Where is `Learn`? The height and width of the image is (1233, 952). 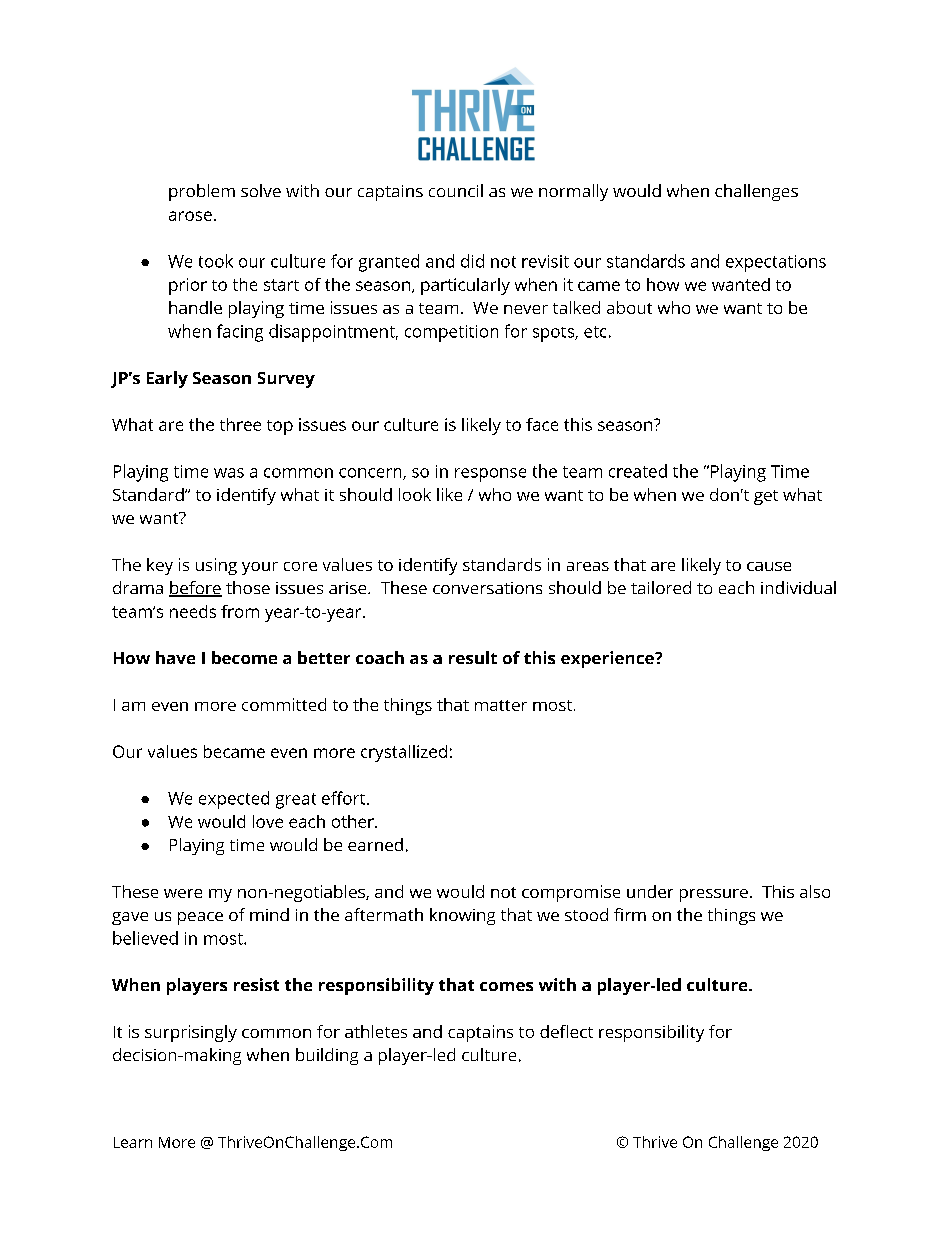 Learn is located at coordinates (133, 1142).
